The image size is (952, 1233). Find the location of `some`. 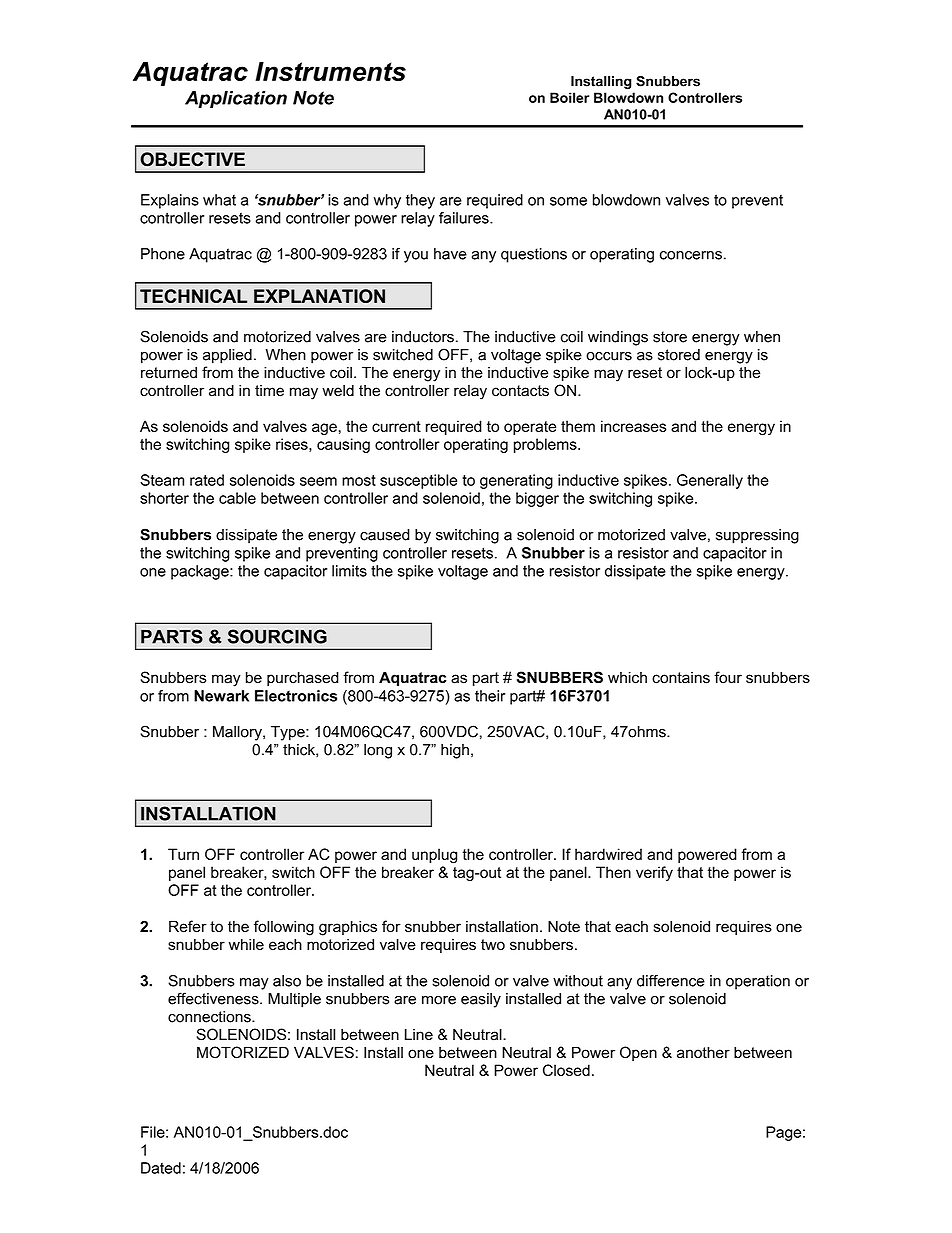

some is located at coordinates (568, 201).
